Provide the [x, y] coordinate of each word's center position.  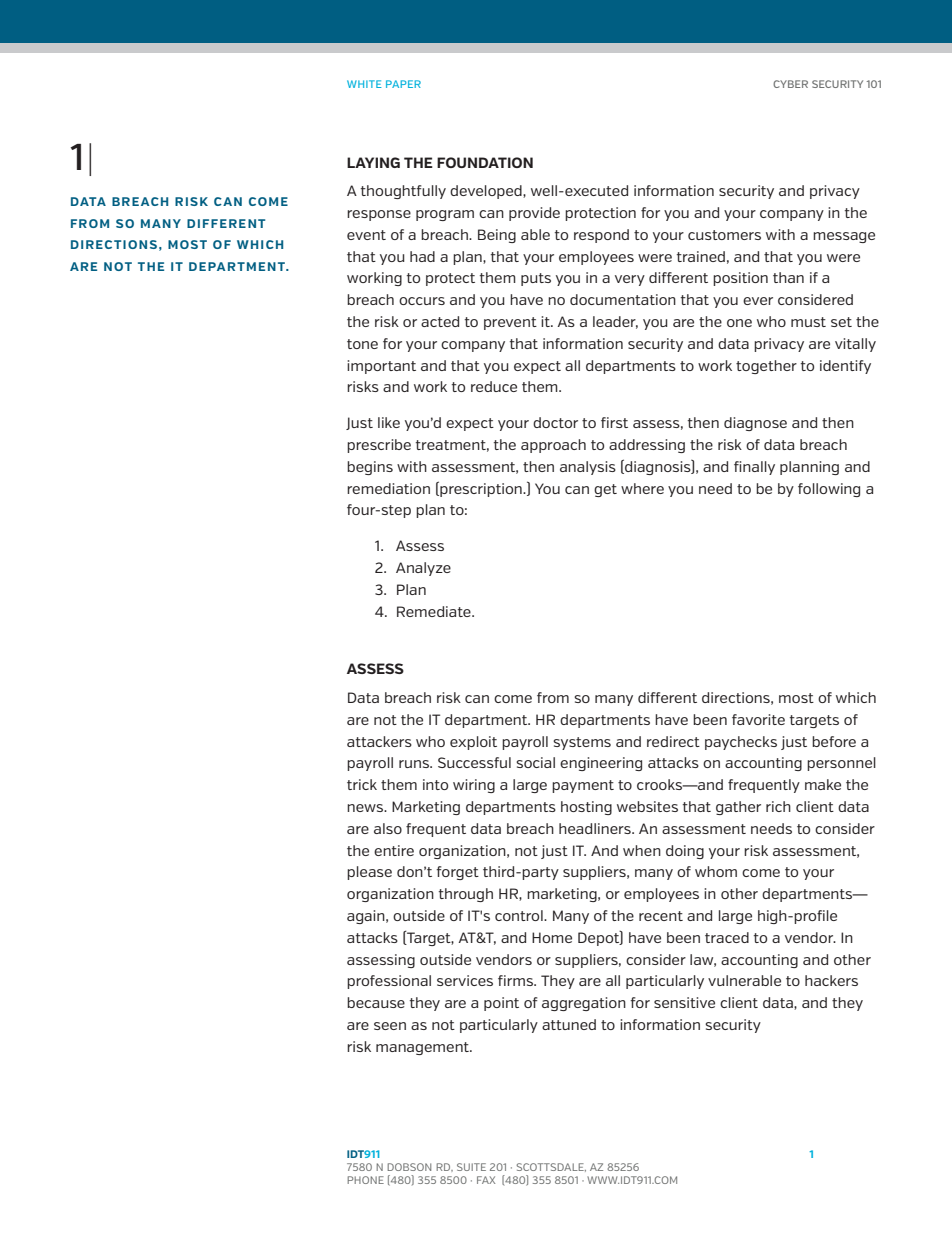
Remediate [435, 611]
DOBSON [409, 1167]
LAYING [373, 162]
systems [582, 743]
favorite [758, 719]
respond [601, 236]
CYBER [790, 84]
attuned [569, 1024]
